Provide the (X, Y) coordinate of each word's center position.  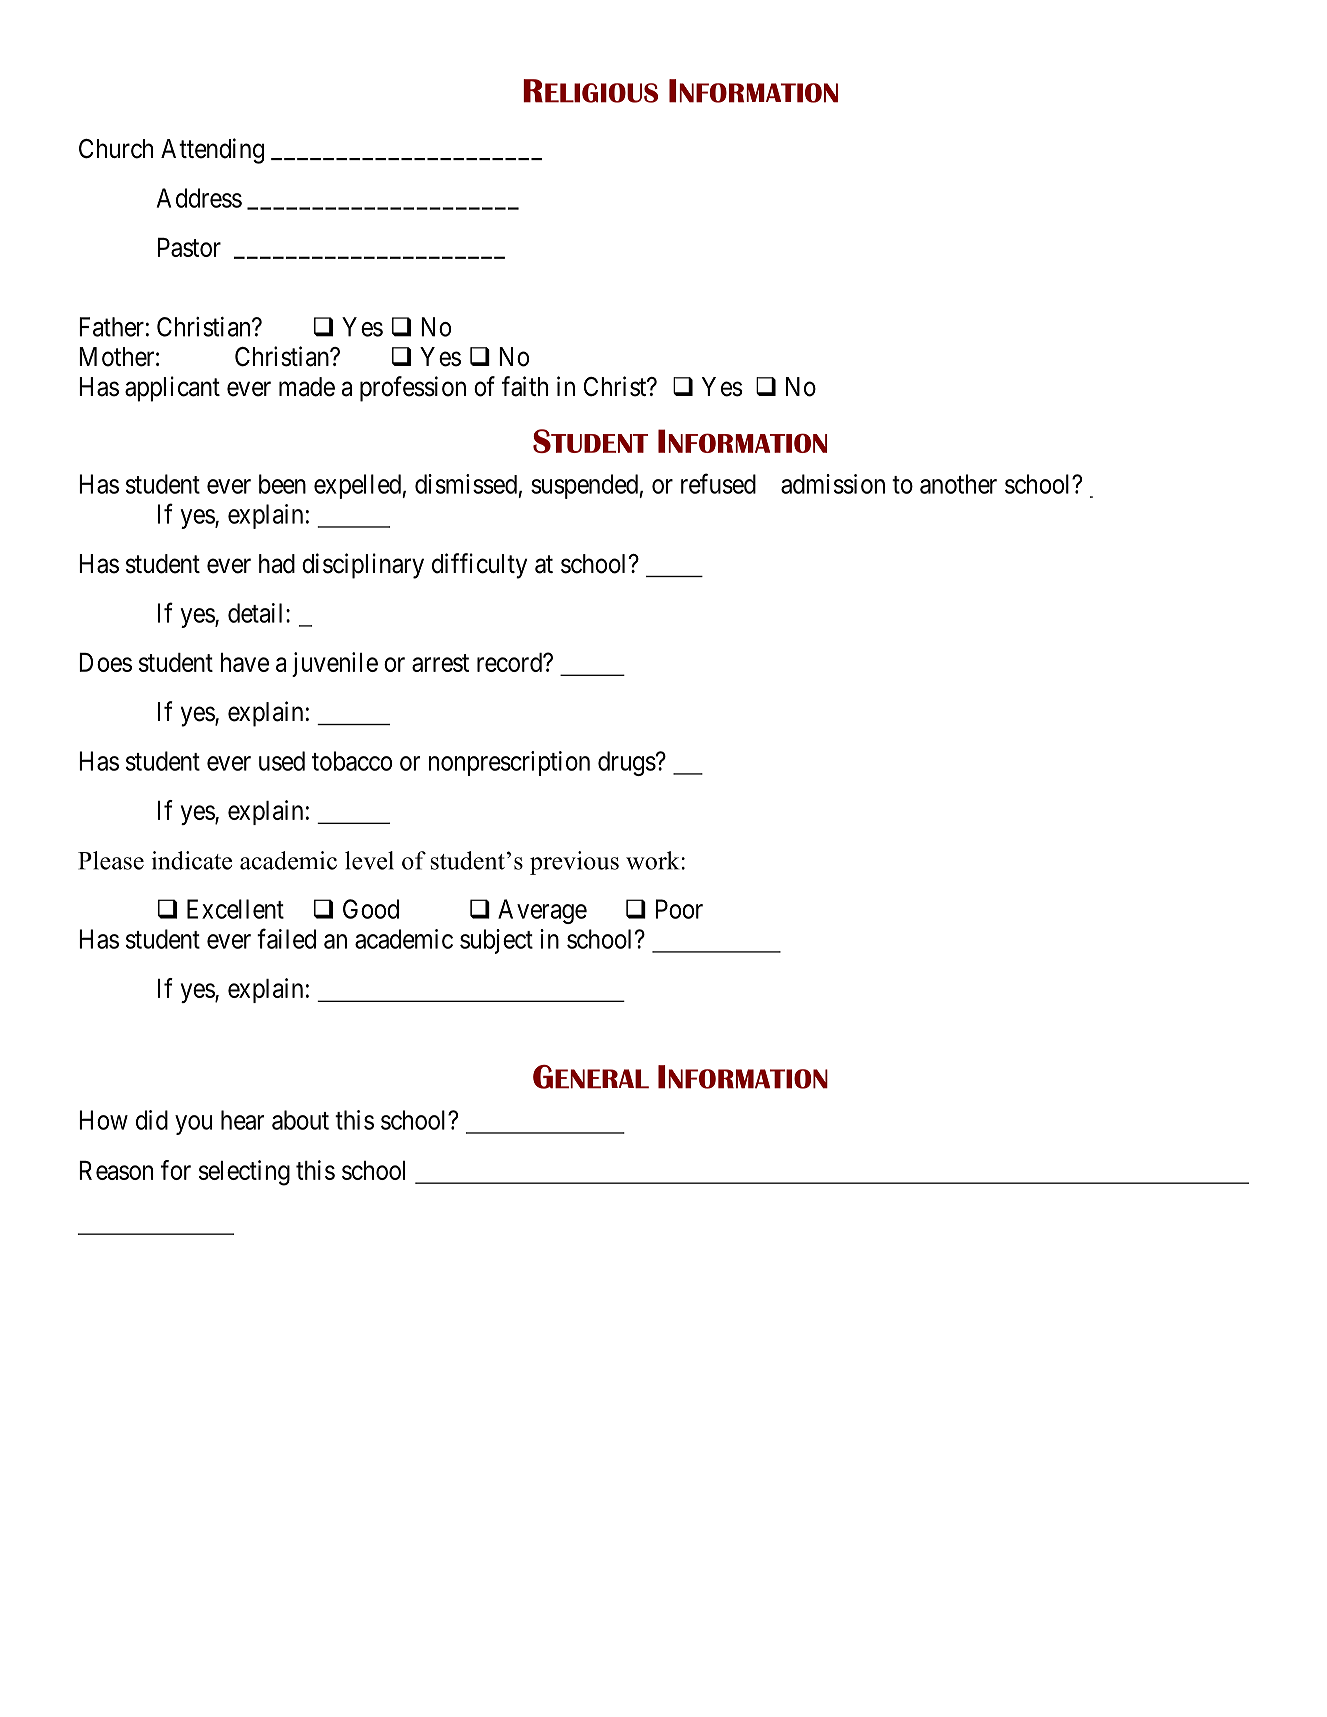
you (193, 1125)
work (652, 860)
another (958, 484)
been (282, 484)
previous (574, 863)
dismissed (466, 484)
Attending (212, 151)
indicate (192, 860)
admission (833, 484)
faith (525, 386)
